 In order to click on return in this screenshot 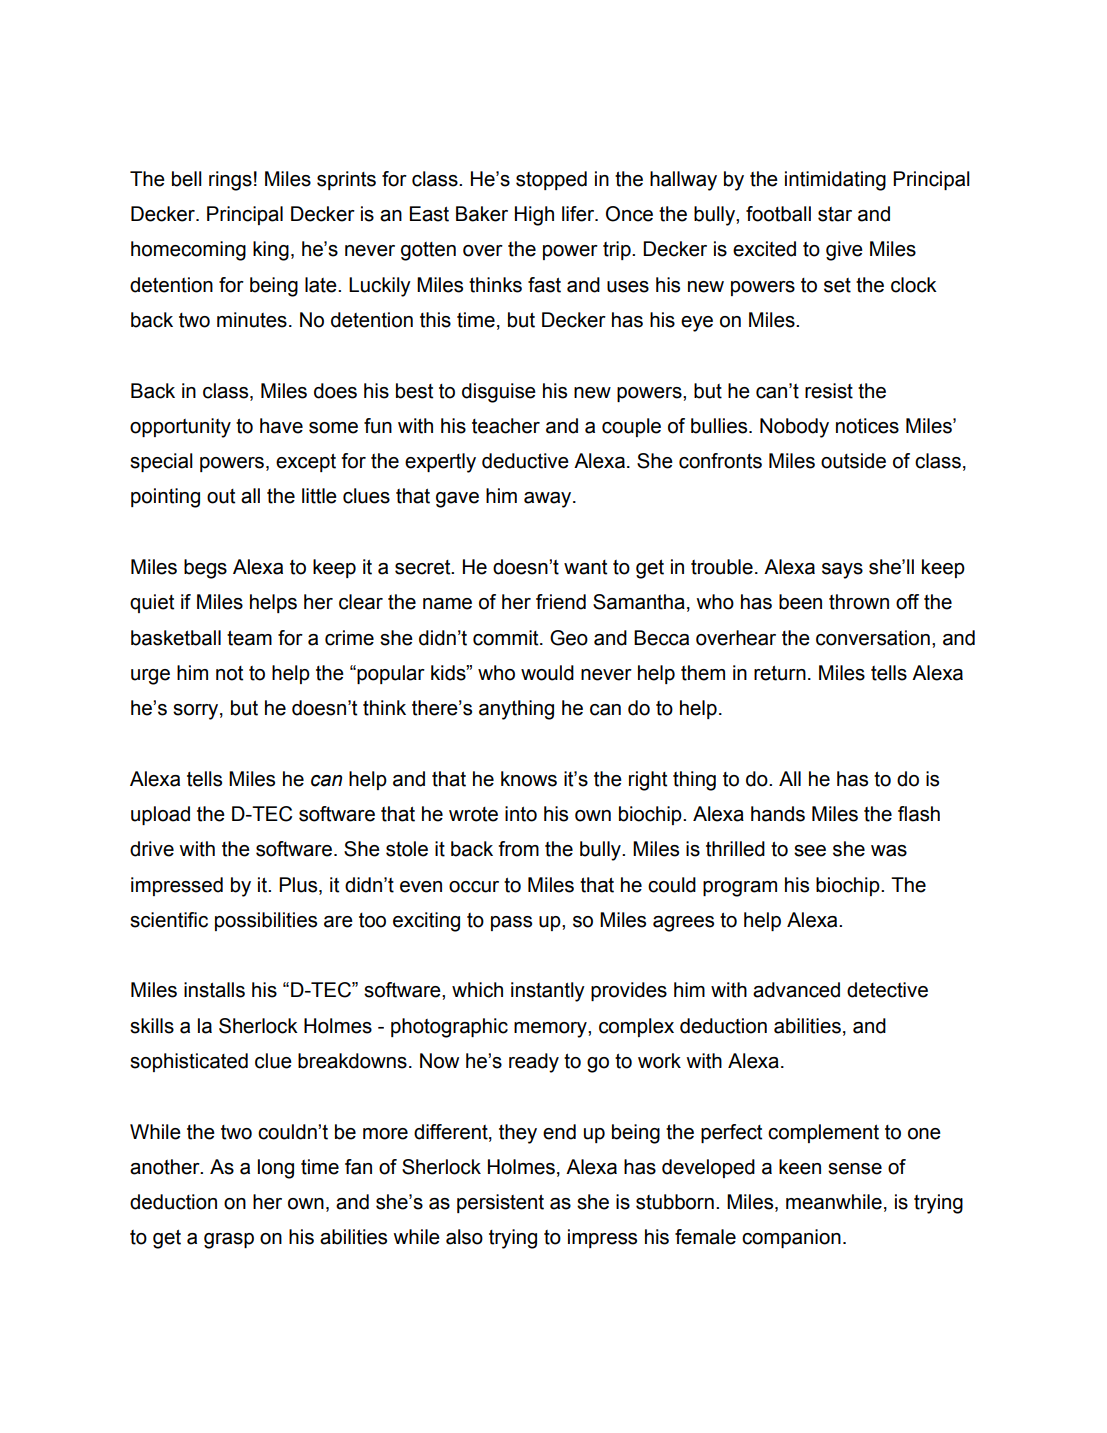, I will do `click(780, 673)`.
